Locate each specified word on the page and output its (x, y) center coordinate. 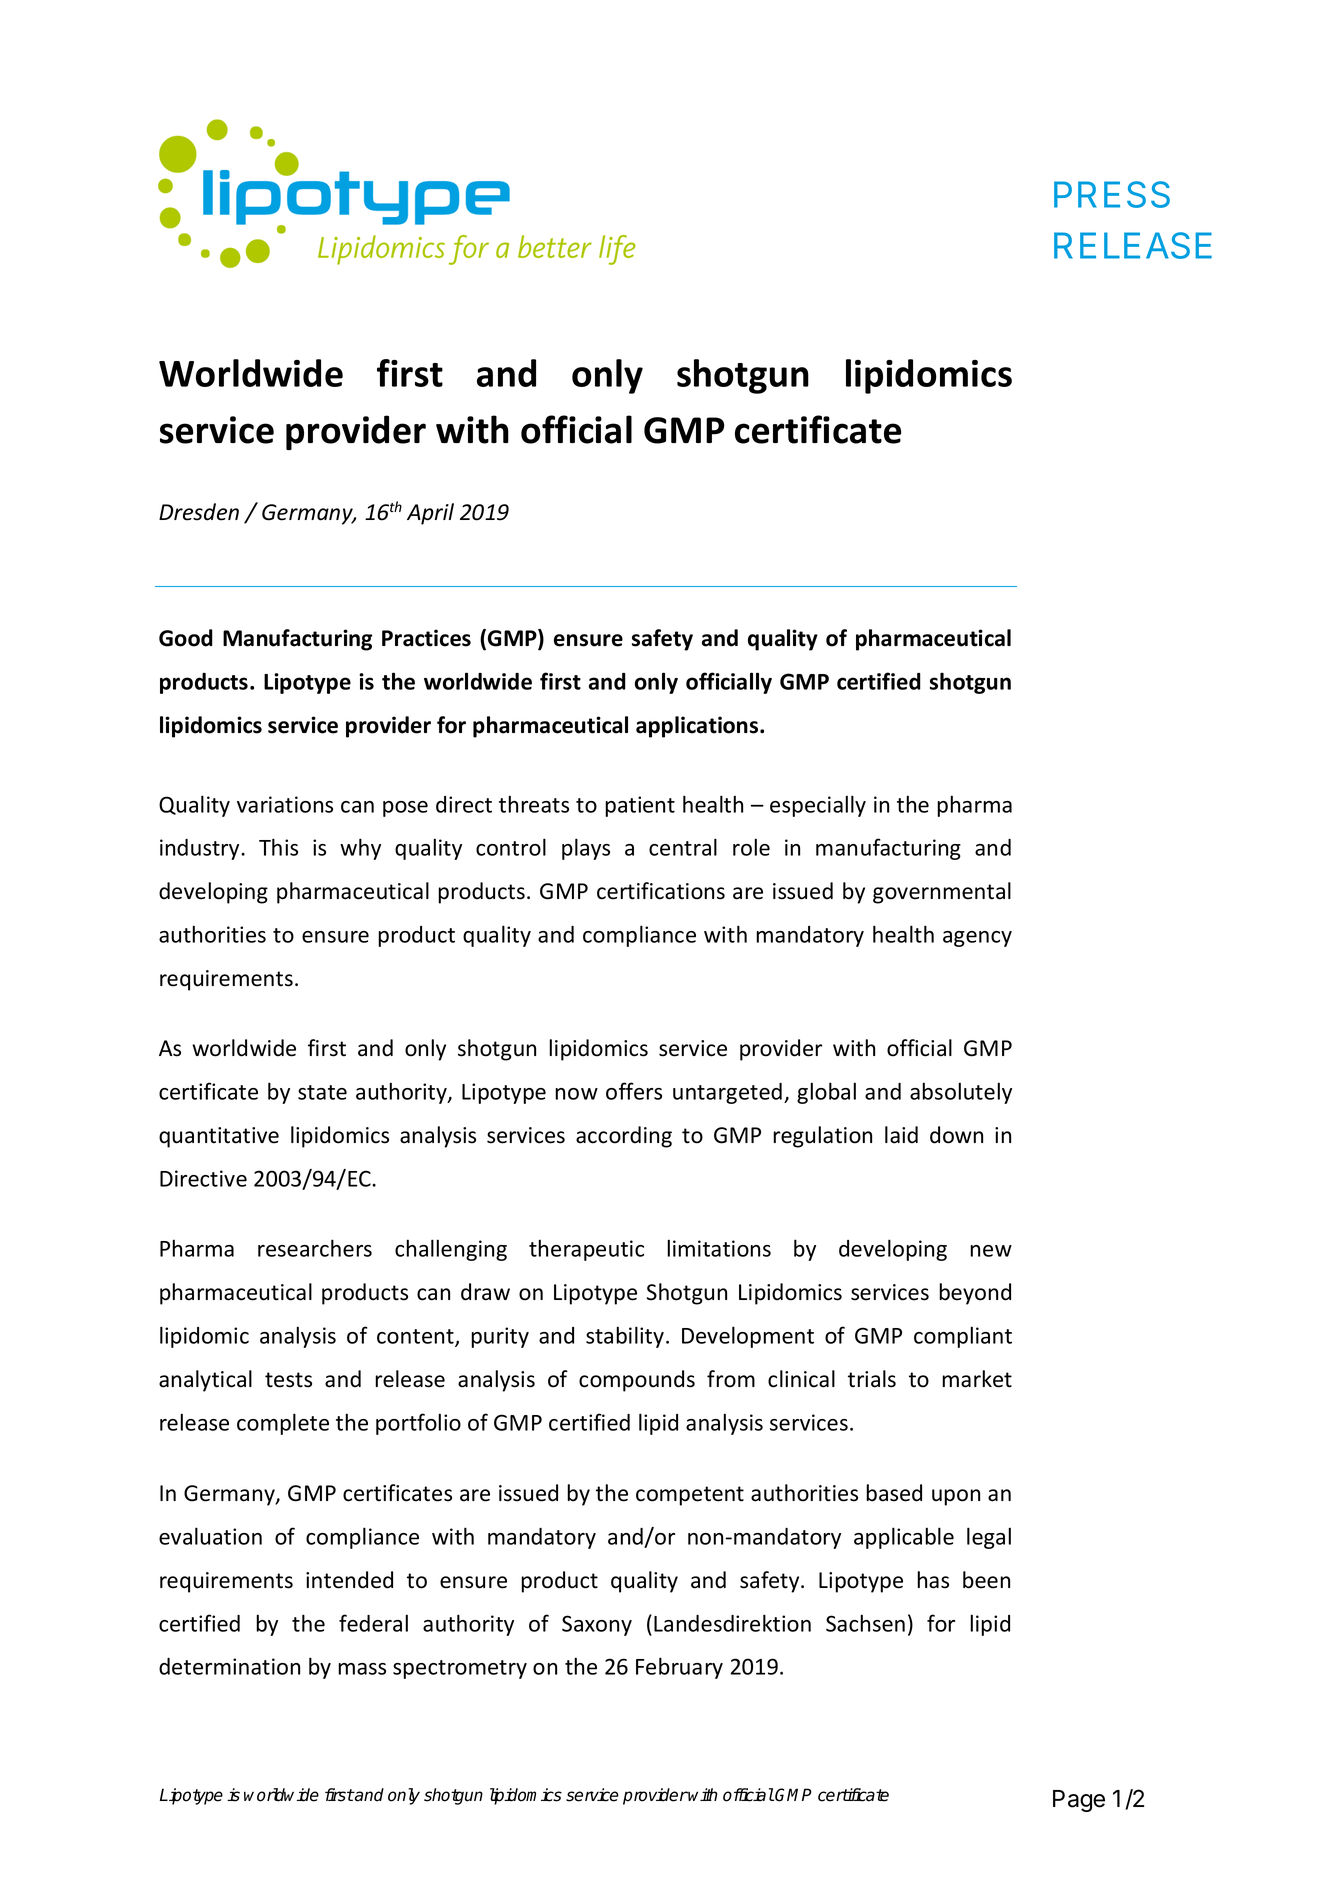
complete (283, 1424)
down (956, 1135)
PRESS (1112, 194)
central (683, 847)
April (430, 514)
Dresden (199, 512)
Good (186, 638)
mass (362, 1669)
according (624, 1137)
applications (698, 727)
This (278, 847)
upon (956, 1497)
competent (690, 1496)
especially (818, 806)
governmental (942, 893)
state (322, 1092)
